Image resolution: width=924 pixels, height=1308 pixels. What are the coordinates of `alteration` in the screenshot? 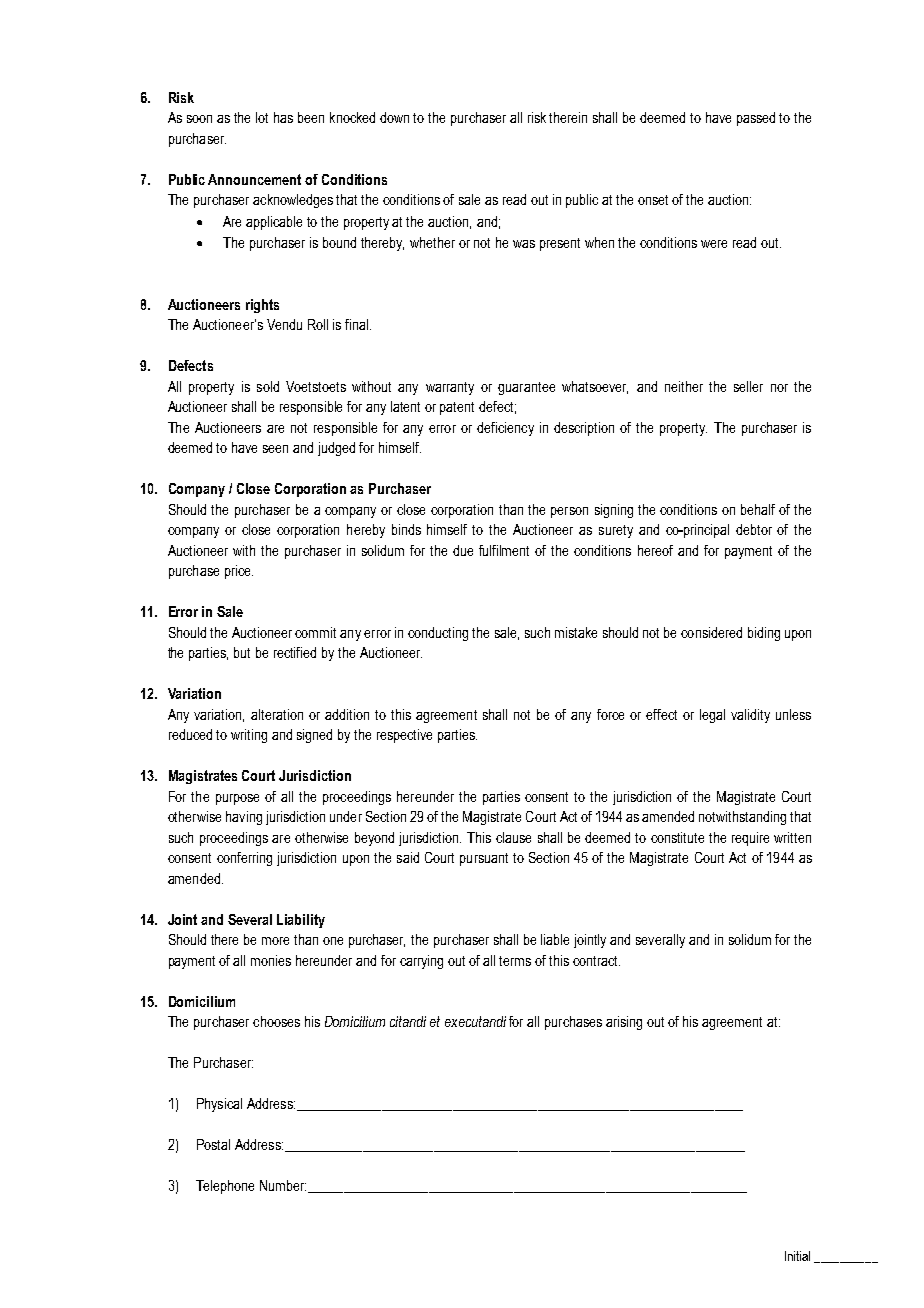 It's located at (277, 714).
